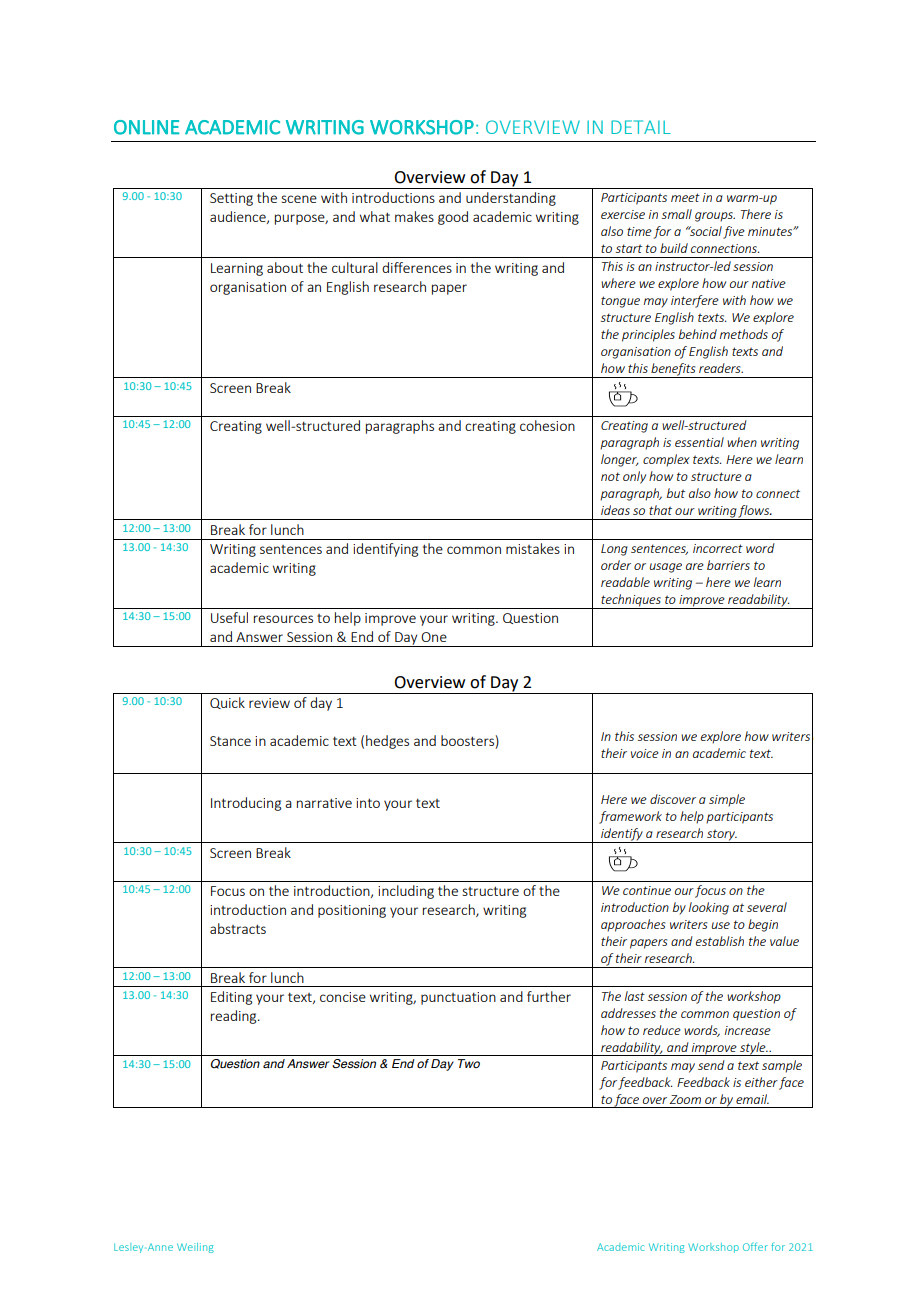 The width and height of the page is (924, 1308). What do you see at coordinates (227, 703) in the page?
I see `Quick` at bounding box center [227, 703].
